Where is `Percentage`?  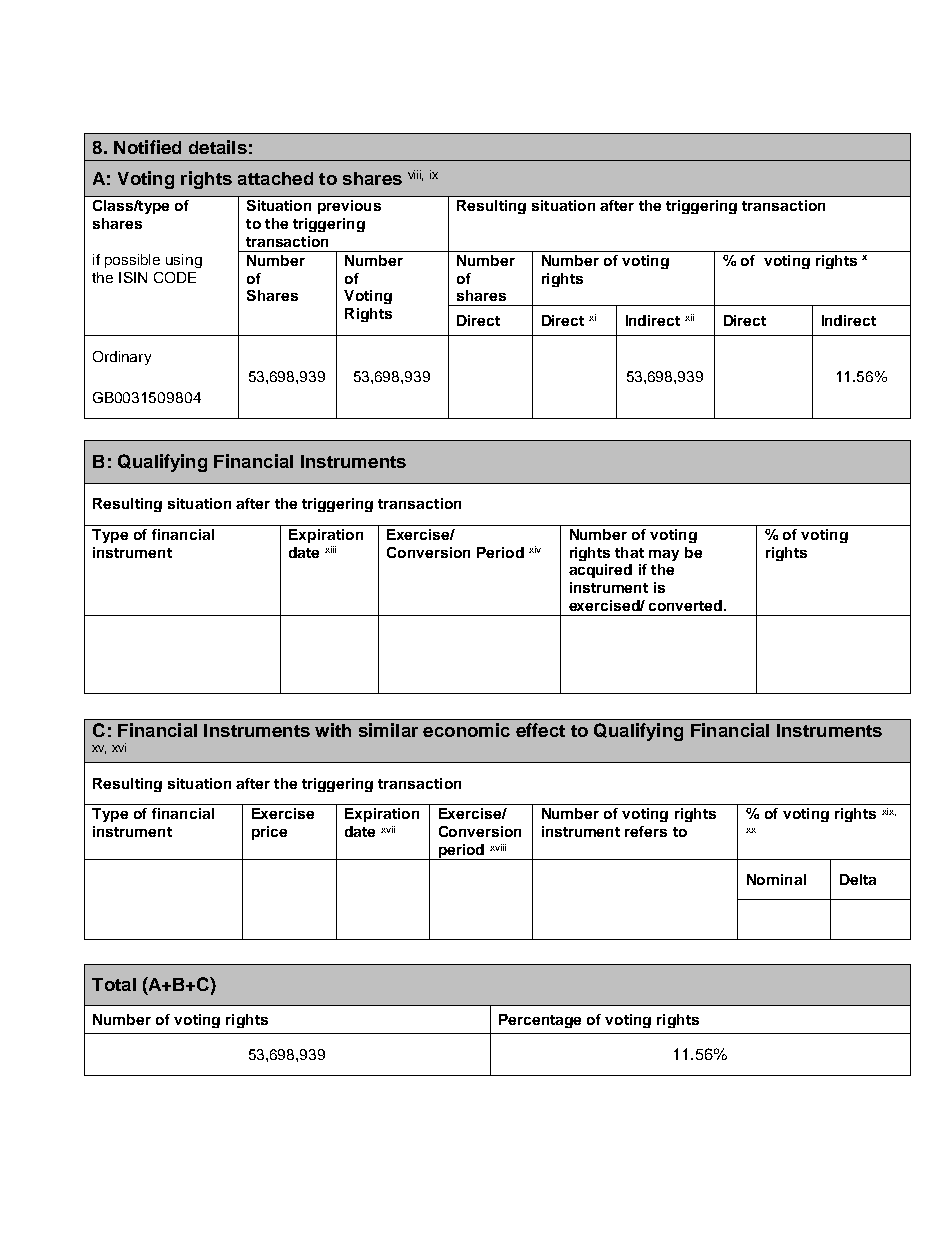
Percentage is located at coordinates (540, 1021).
